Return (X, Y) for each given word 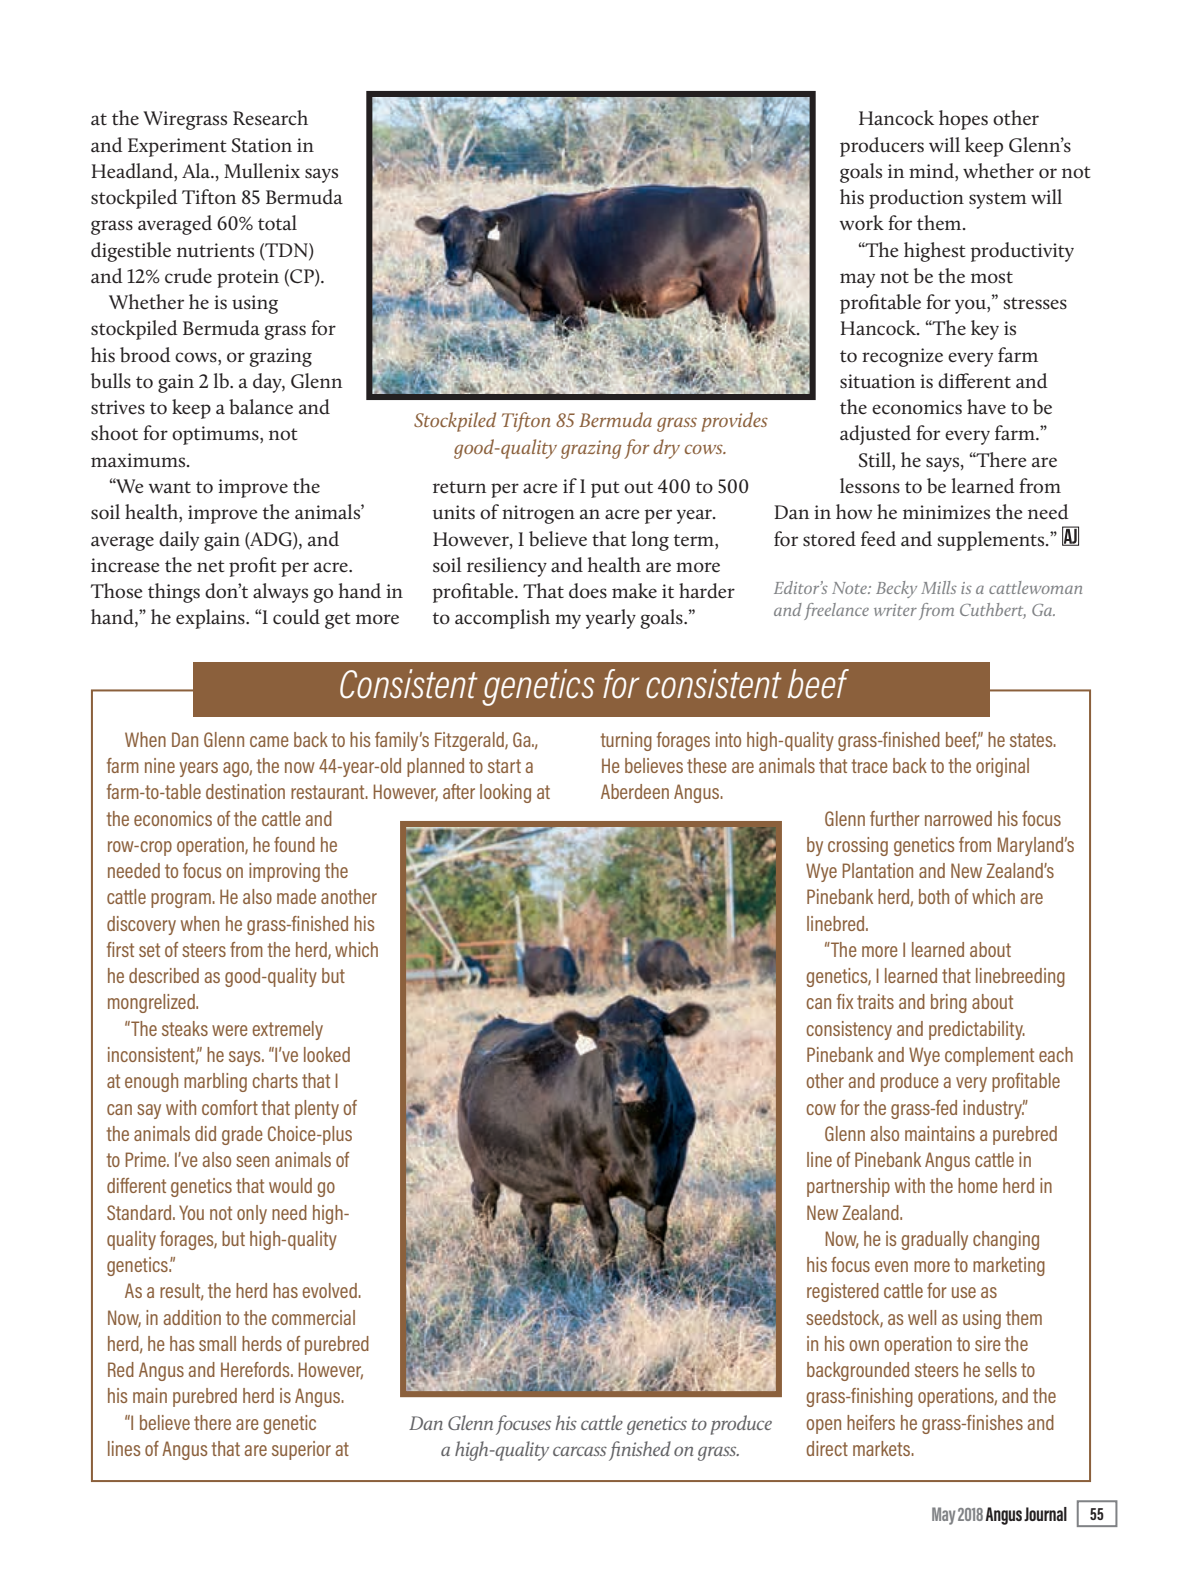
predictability (977, 1030)
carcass (580, 1451)
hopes (963, 120)
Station (262, 145)
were (230, 1030)
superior (301, 1450)
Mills (939, 587)
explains (211, 619)
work (862, 223)
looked (327, 1054)
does (588, 591)
